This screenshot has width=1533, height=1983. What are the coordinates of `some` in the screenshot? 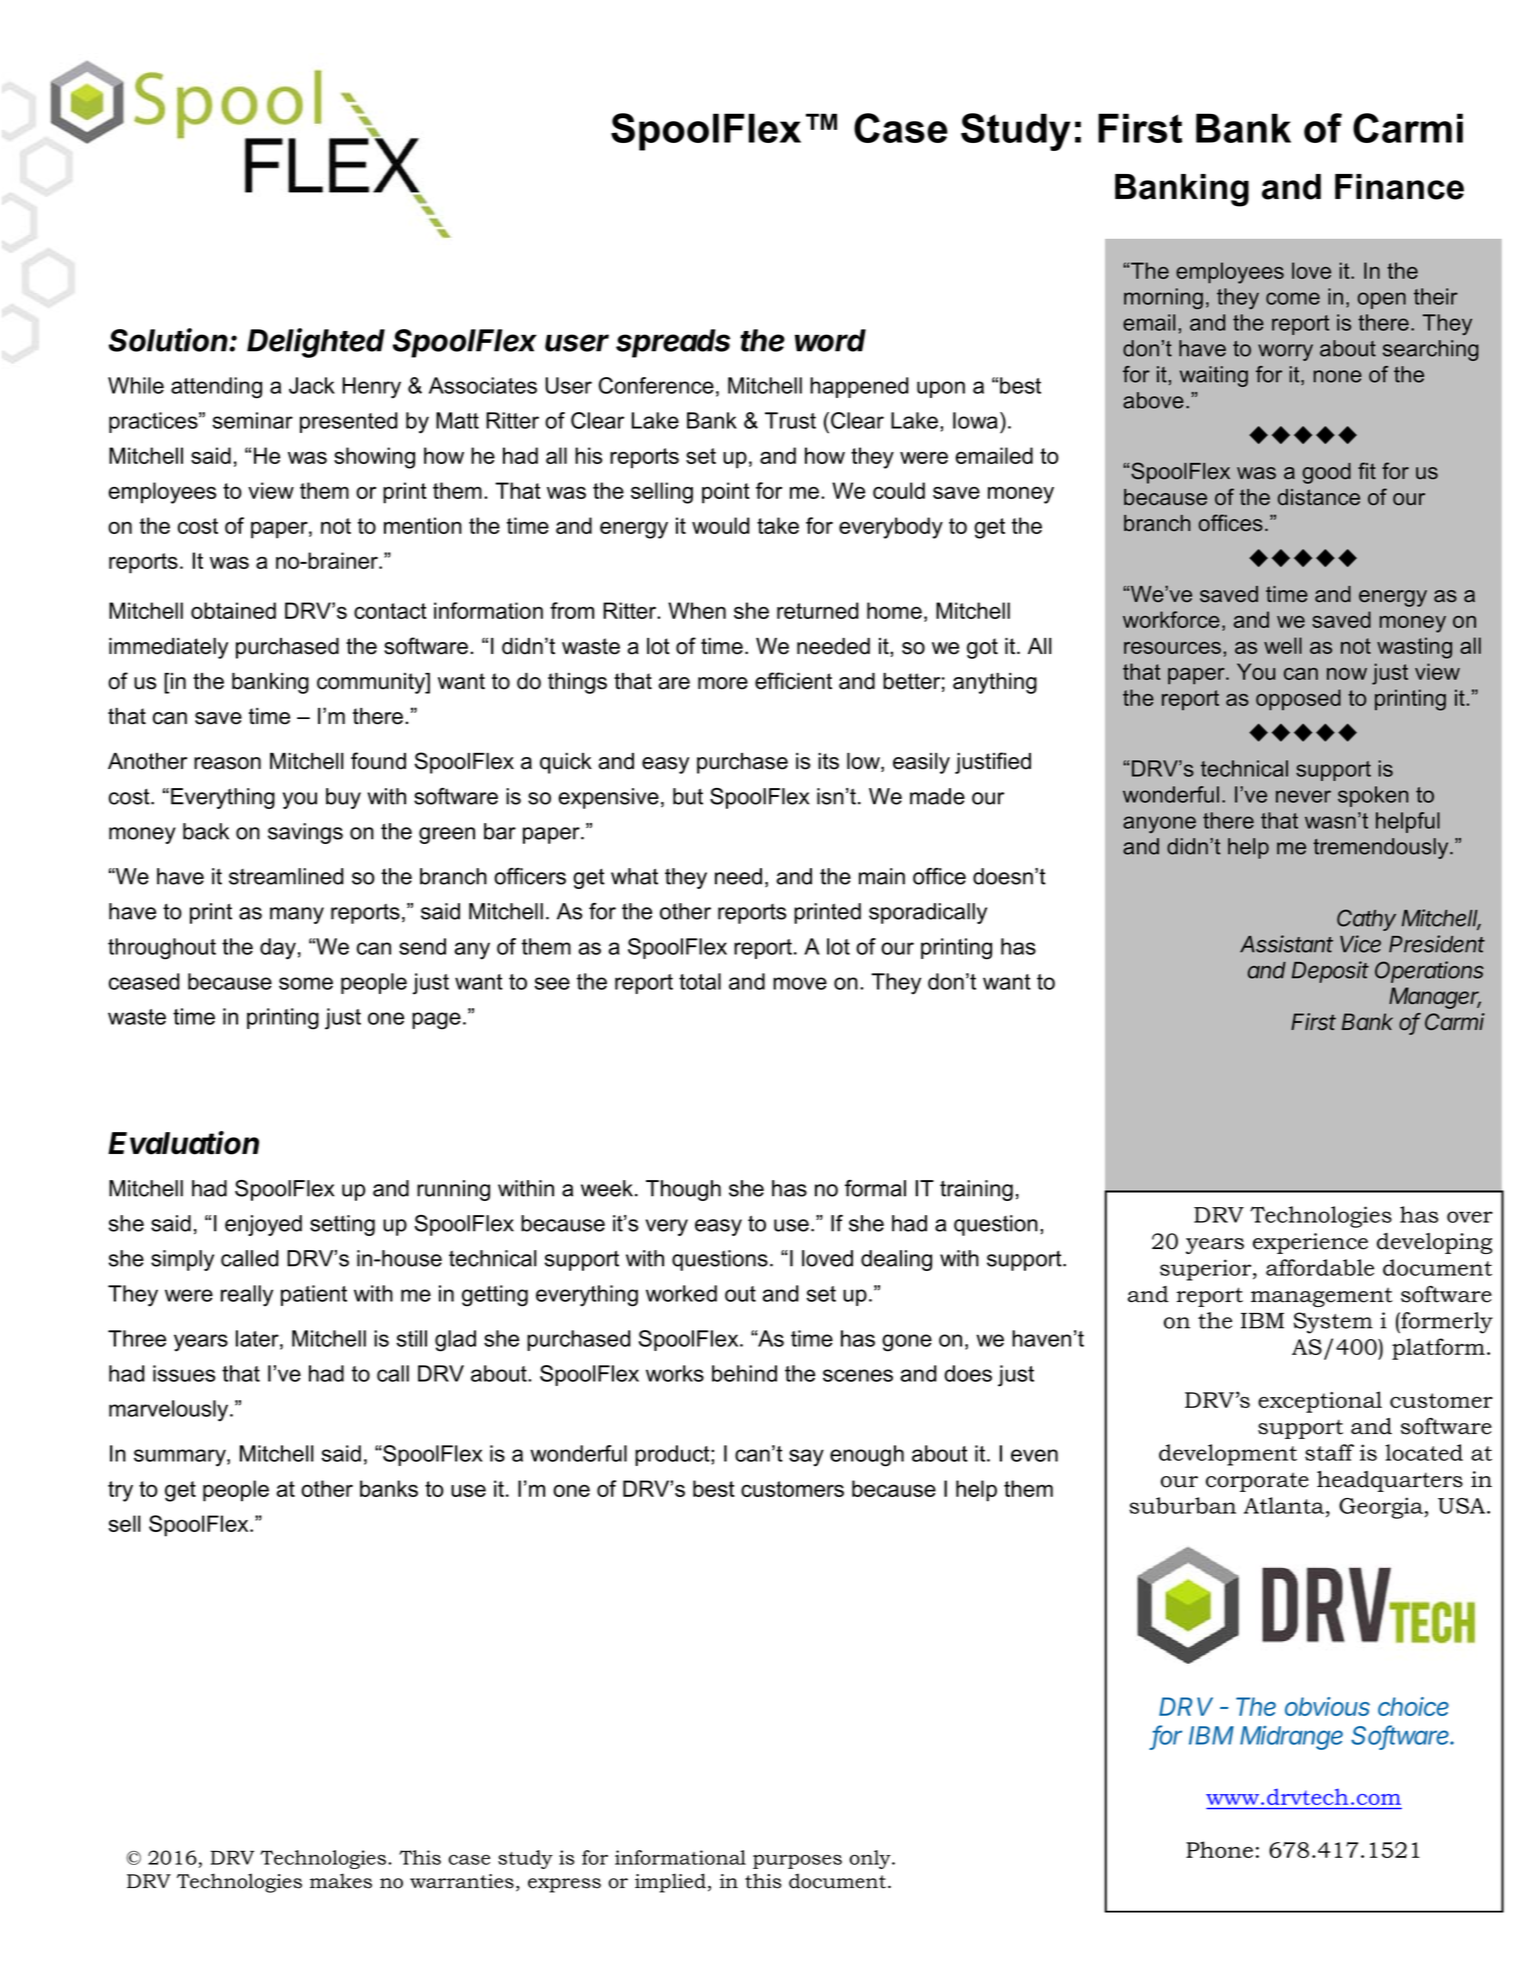 It's located at (306, 983).
